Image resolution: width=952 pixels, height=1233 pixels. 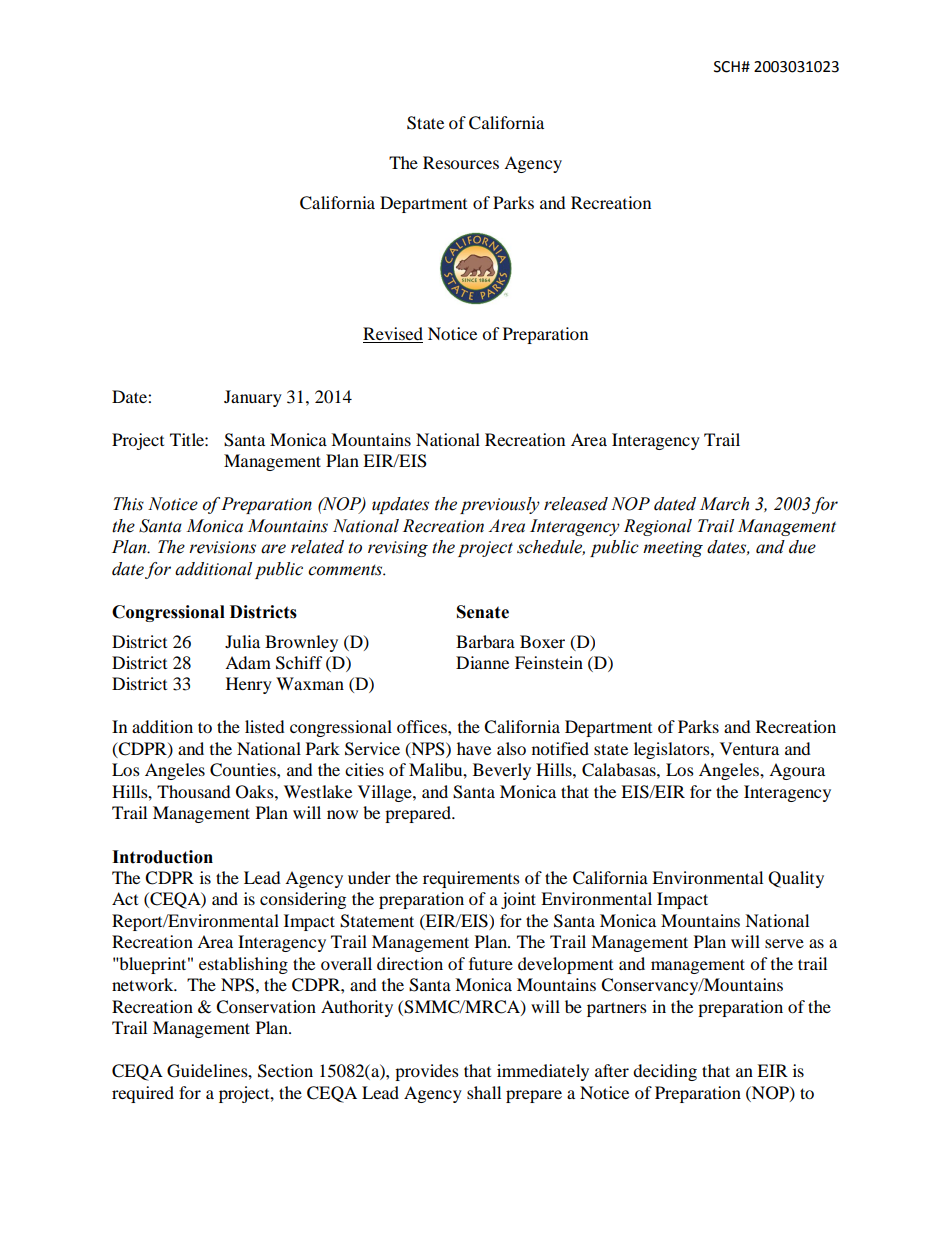 What do you see at coordinates (724, 504) in the screenshot?
I see `March` at bounding box center [724, 504].
